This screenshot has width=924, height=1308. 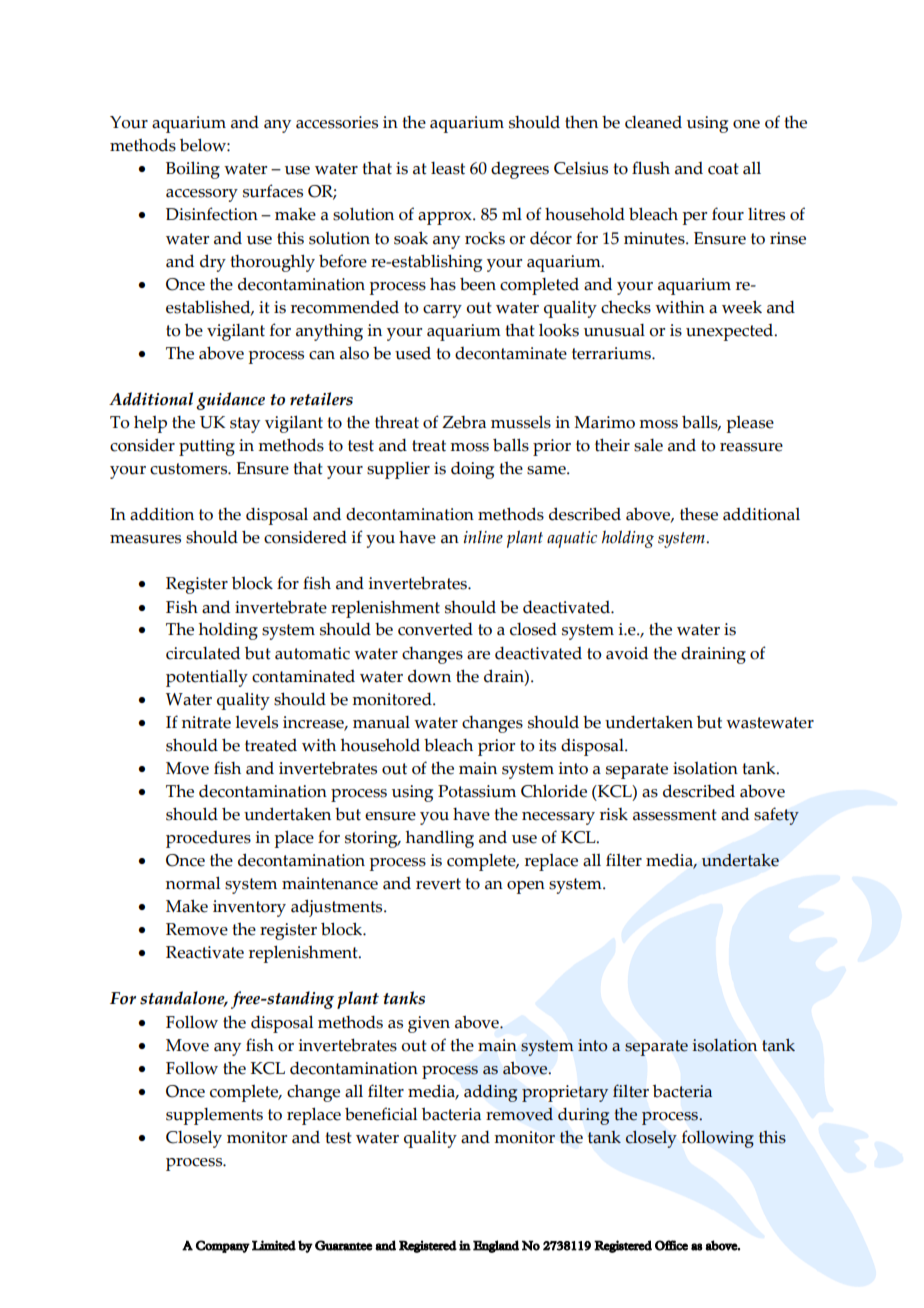 What do you see at coordinates (207, 447) in the screenshot?
I see `putting` at bounding box center [207, 447].
